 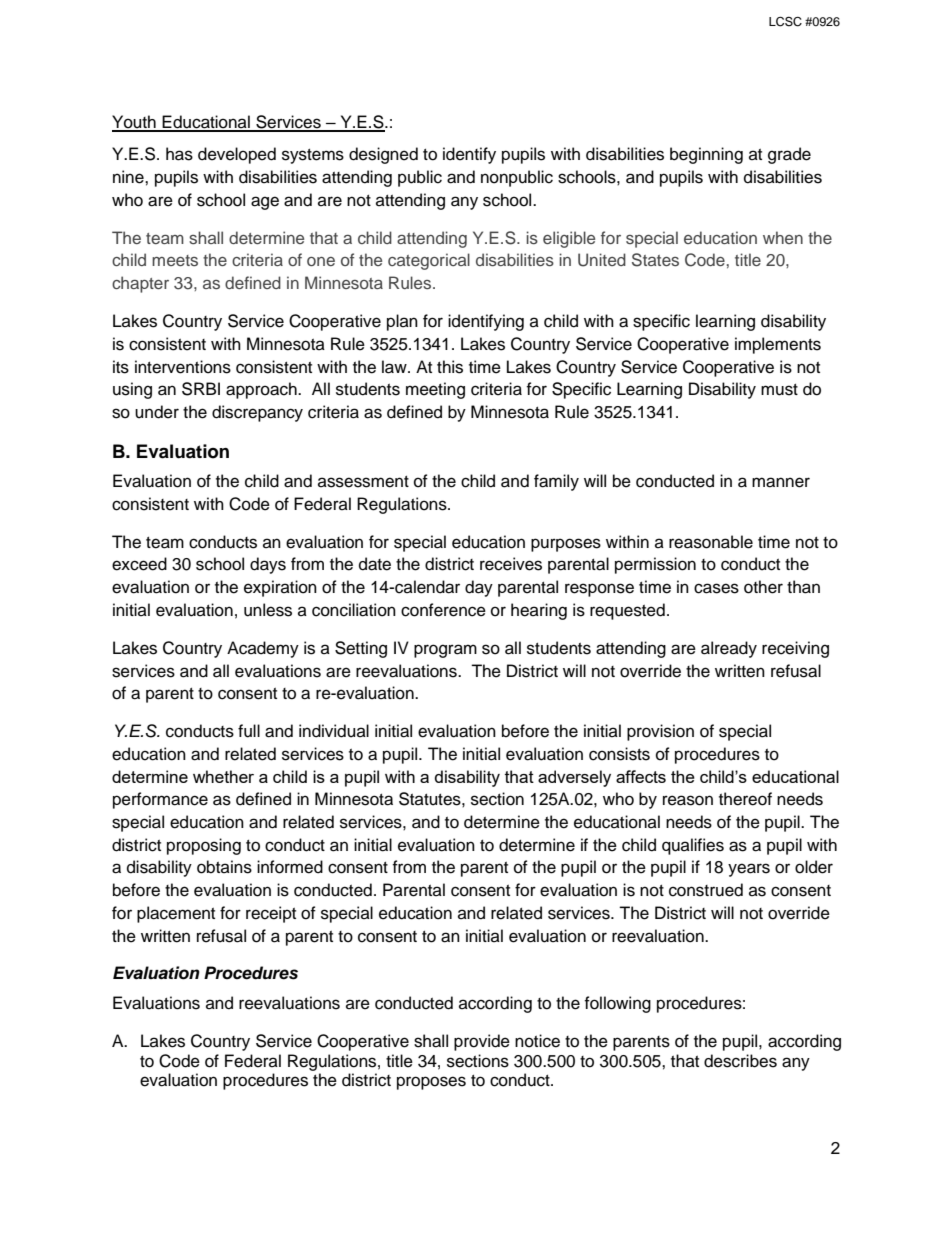 I want to click on describes, so click(x=740, y=1061).
